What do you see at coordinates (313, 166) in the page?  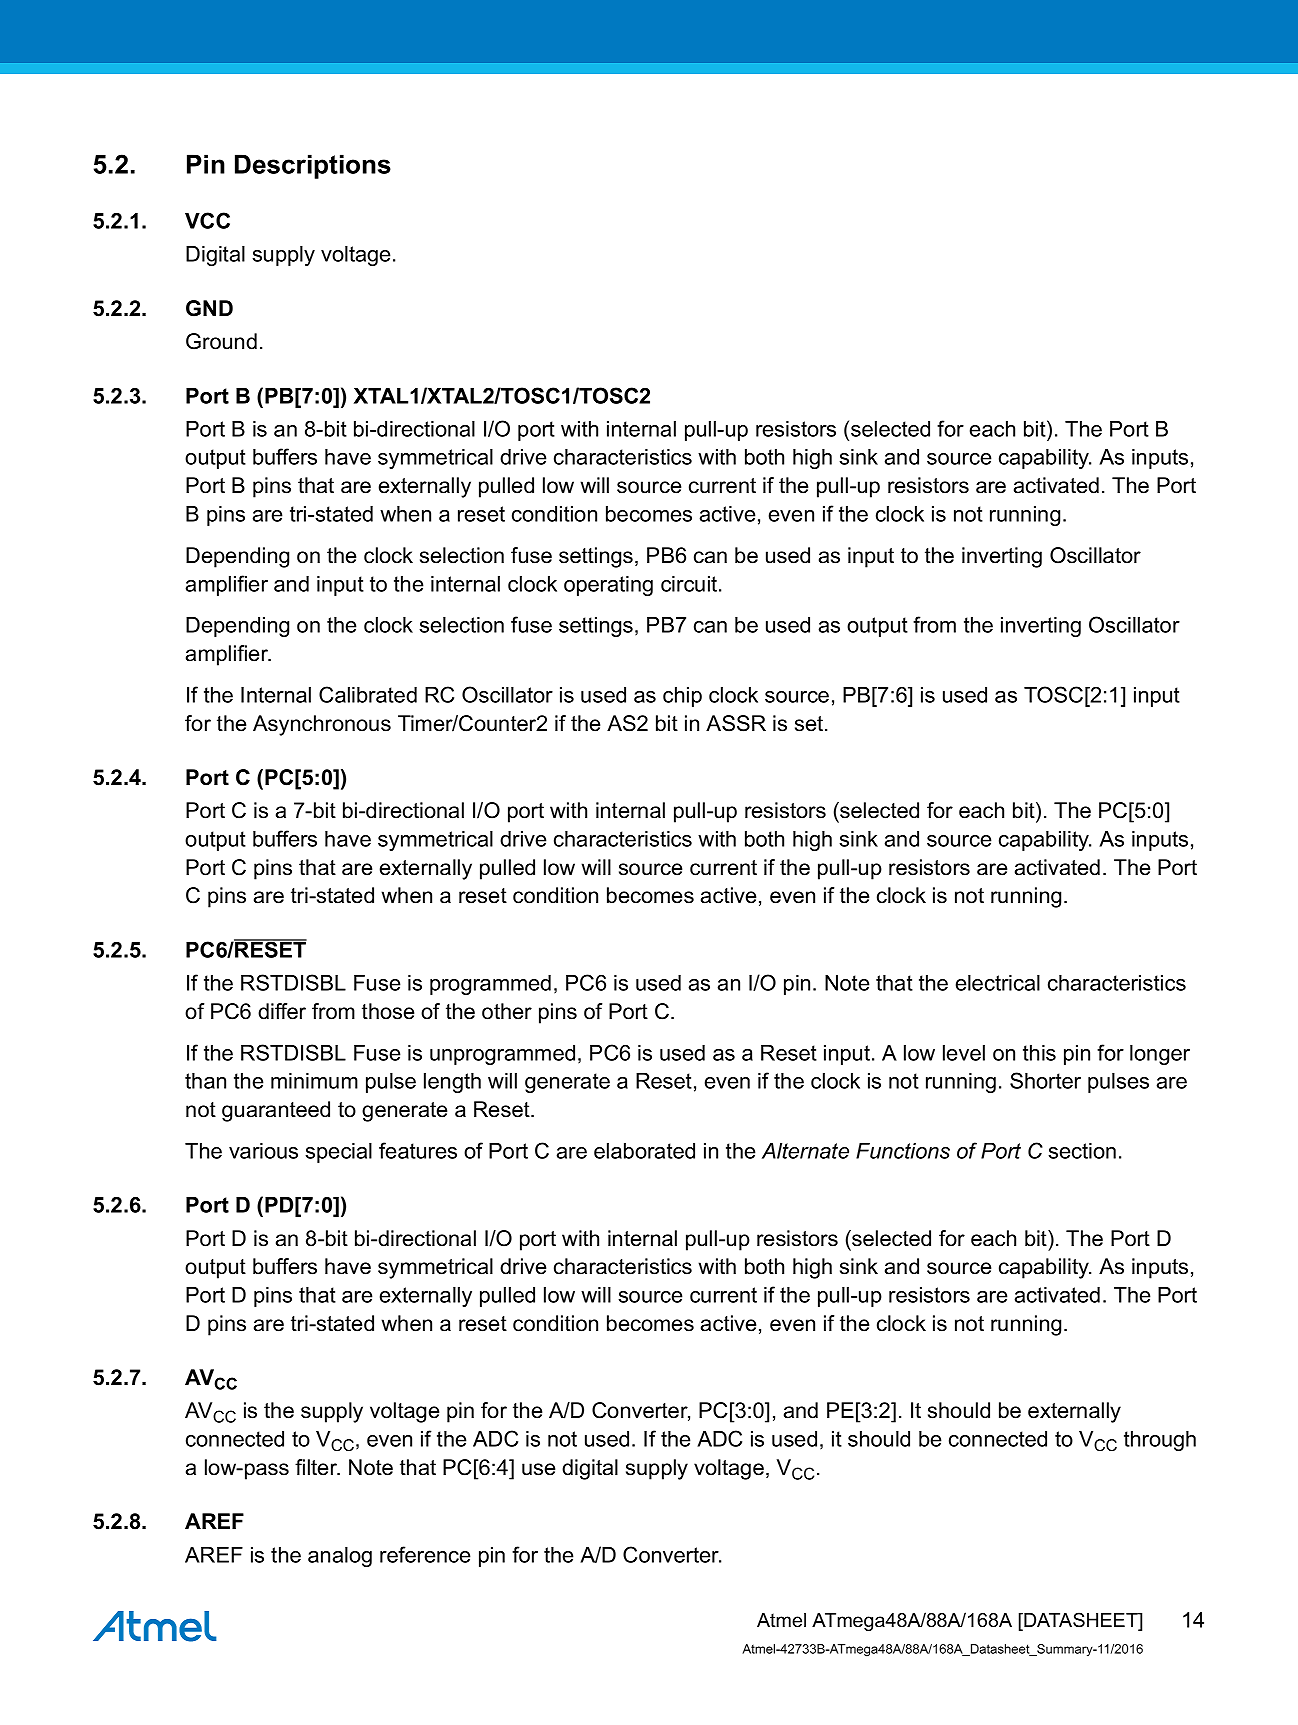 I see `Descriptions` at bounding box center [313, 166].
